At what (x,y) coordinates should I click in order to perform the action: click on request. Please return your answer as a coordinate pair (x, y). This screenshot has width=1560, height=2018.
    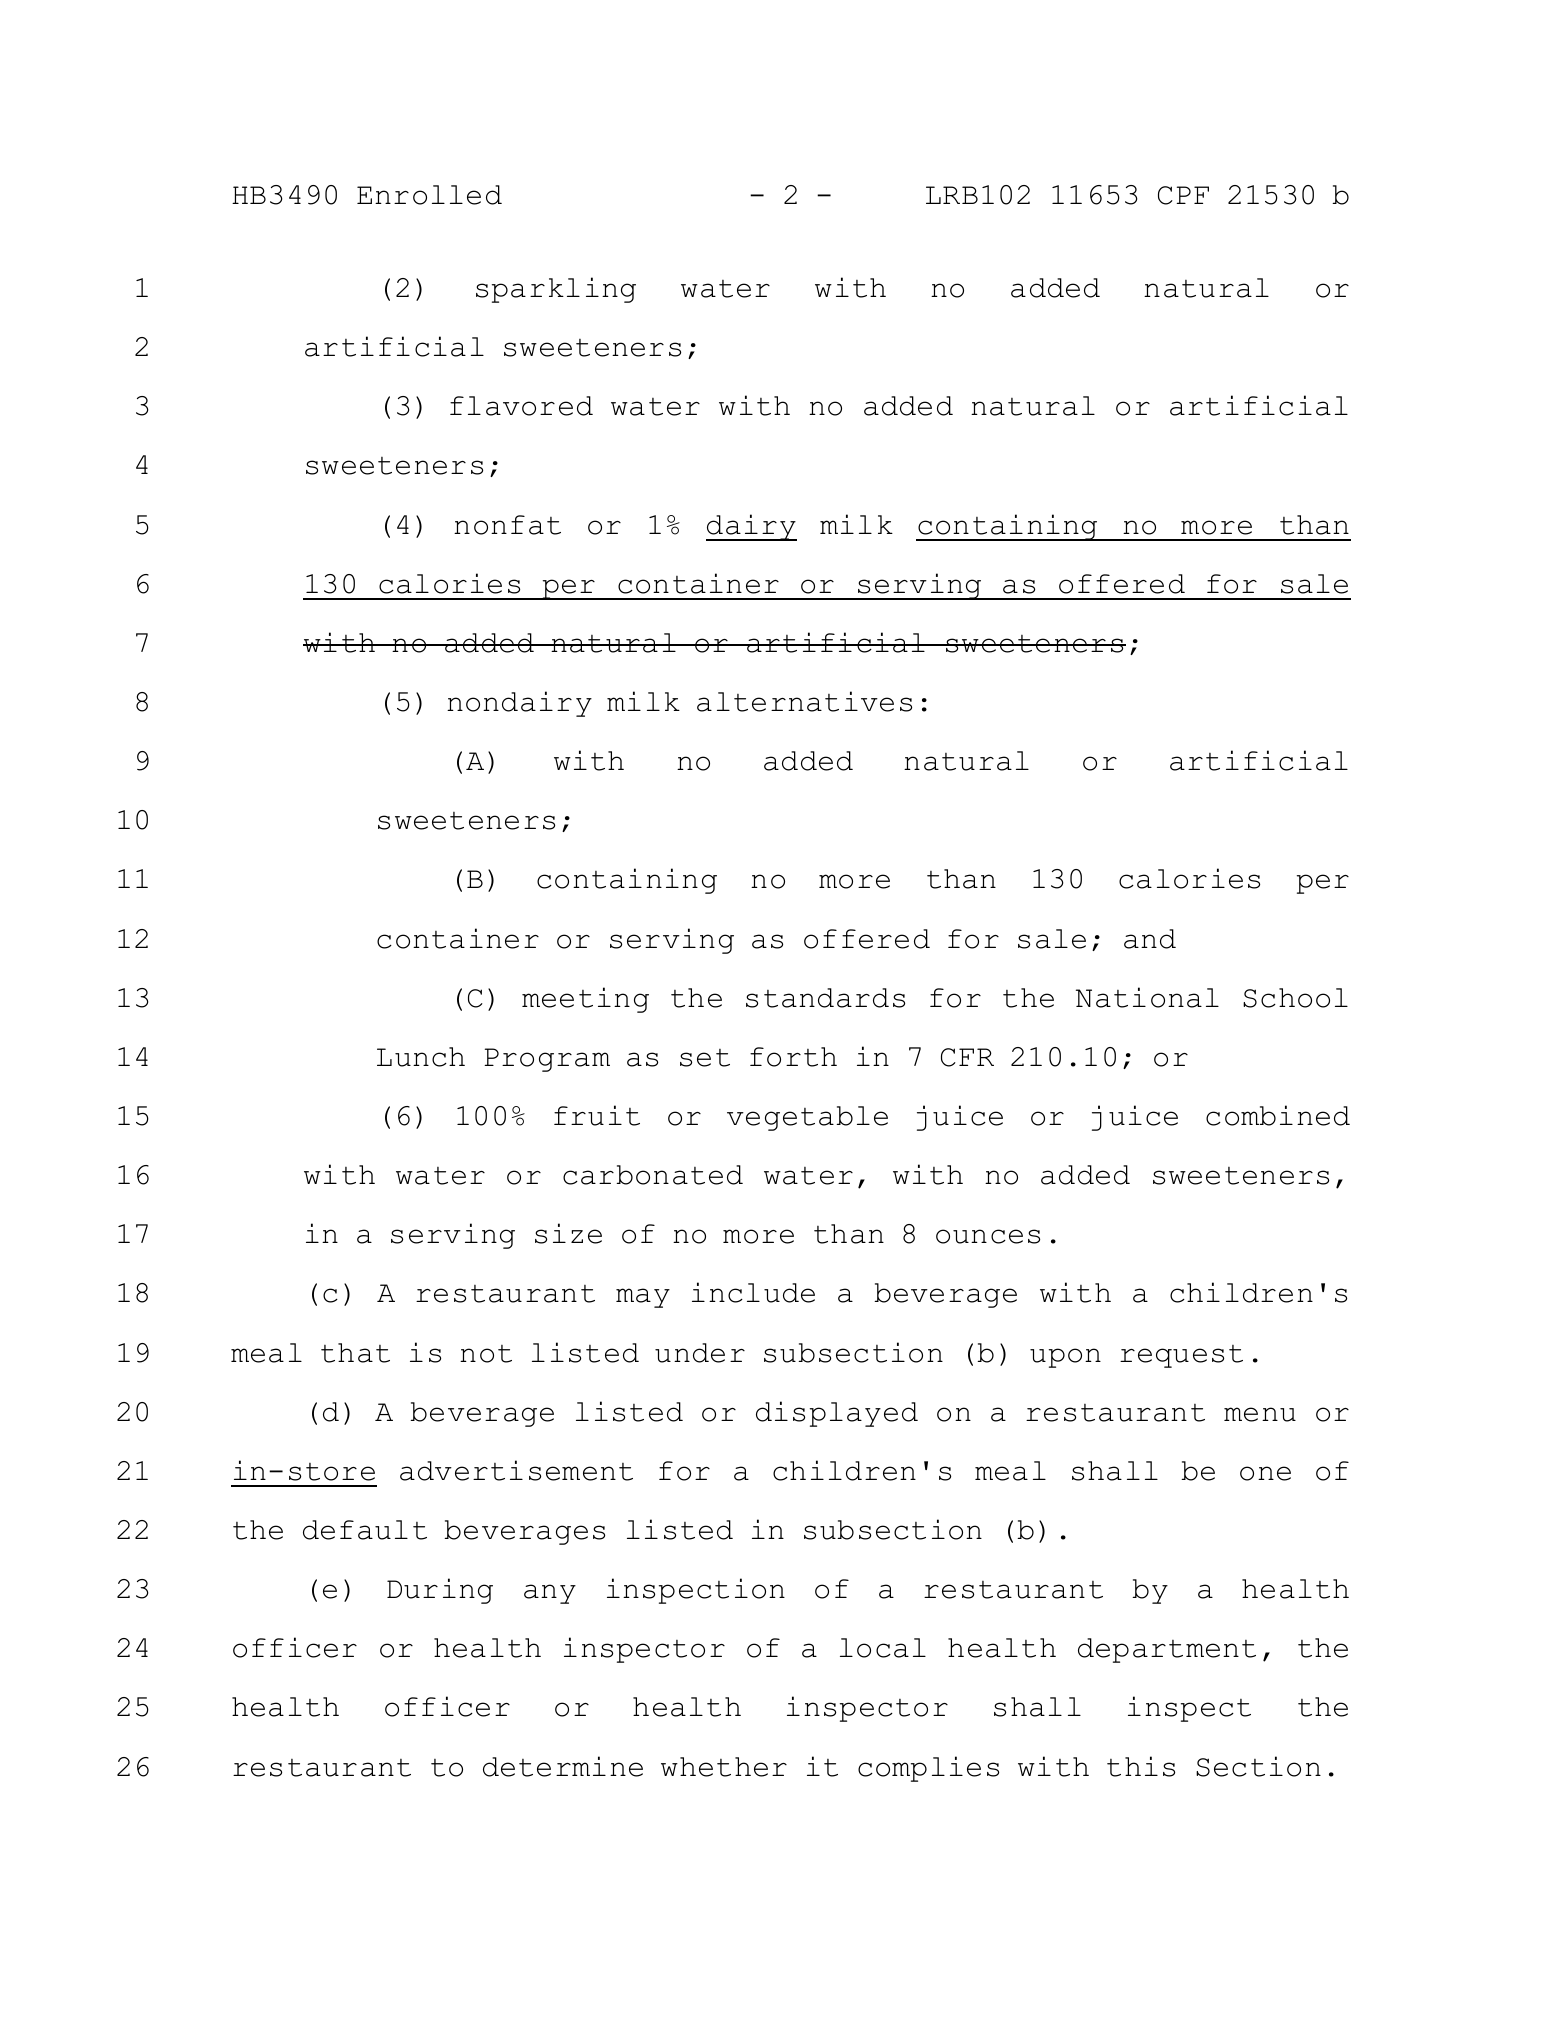
    Looking at the image, I should click on (1181, 1356).
